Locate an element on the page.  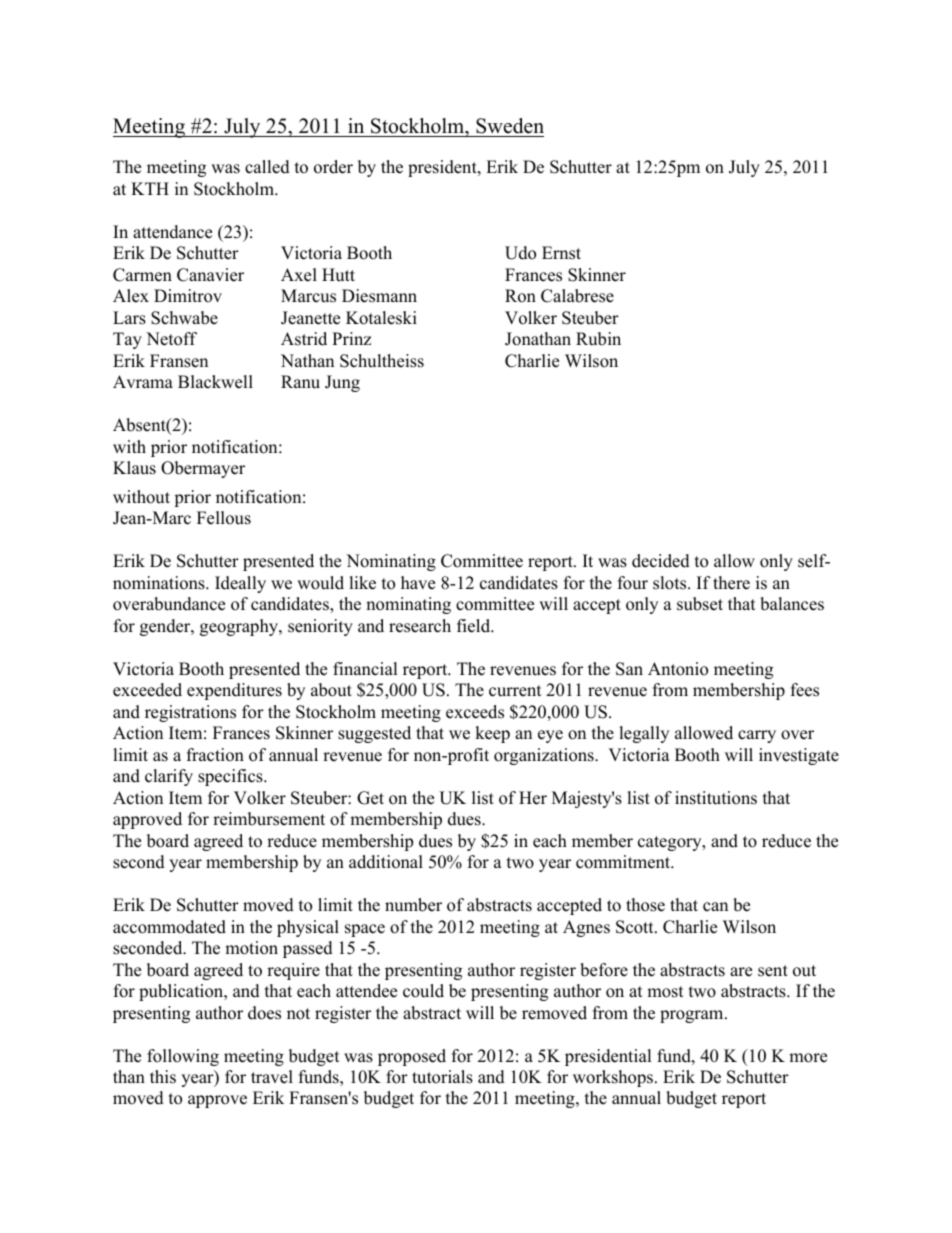
reimbursement is located at coordinates (269, 819).
